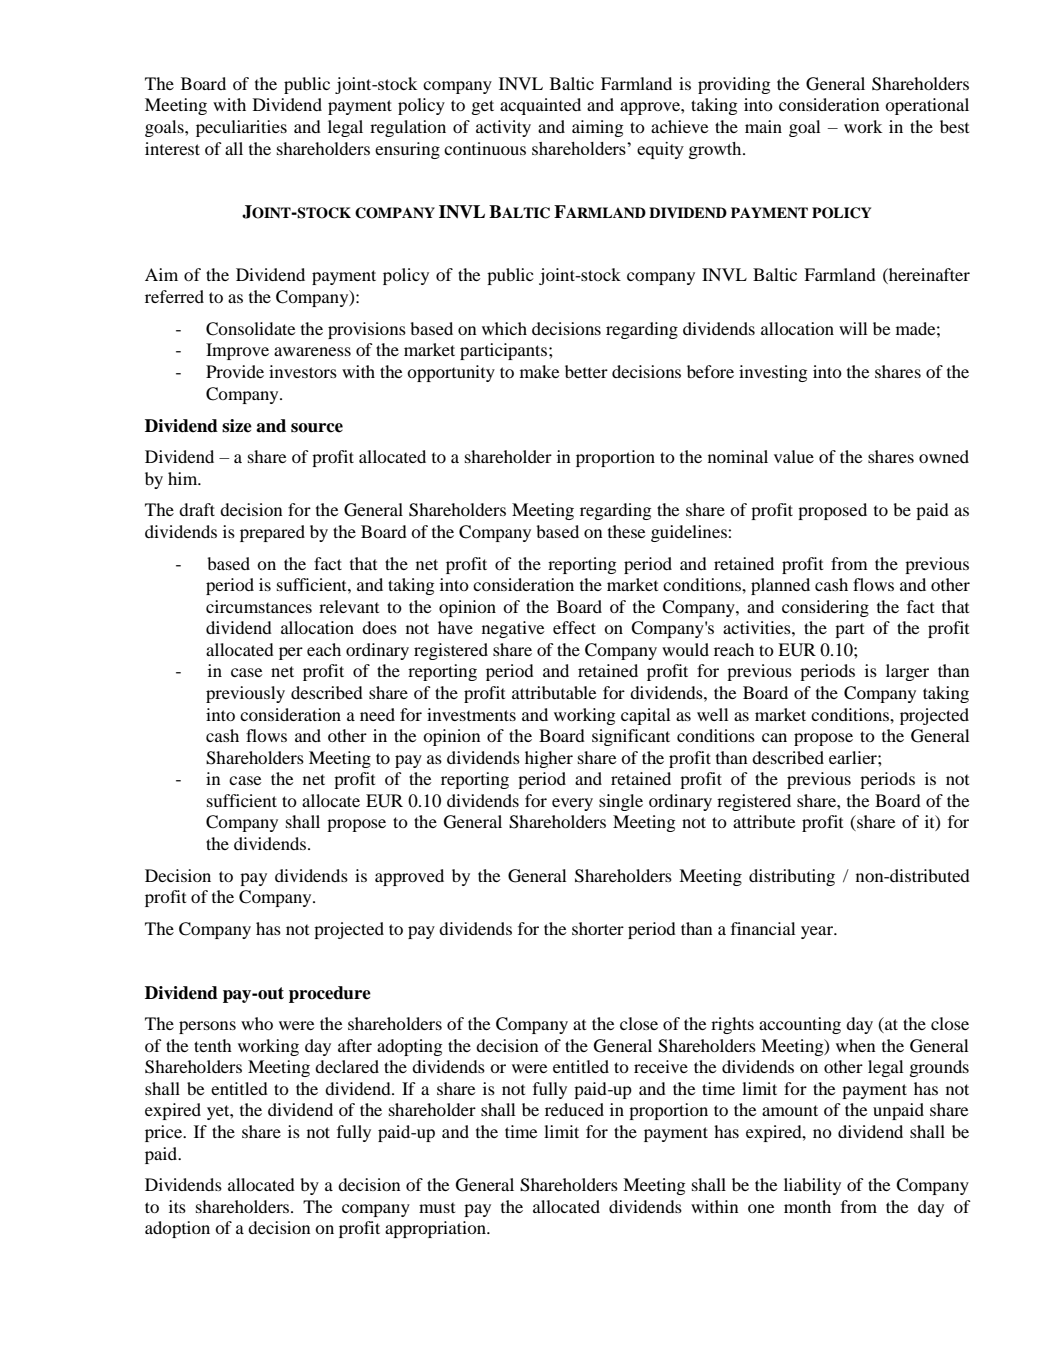 The width and height of the screenshot is (1042, 1349). I want to click on these, so click(627, 531).
